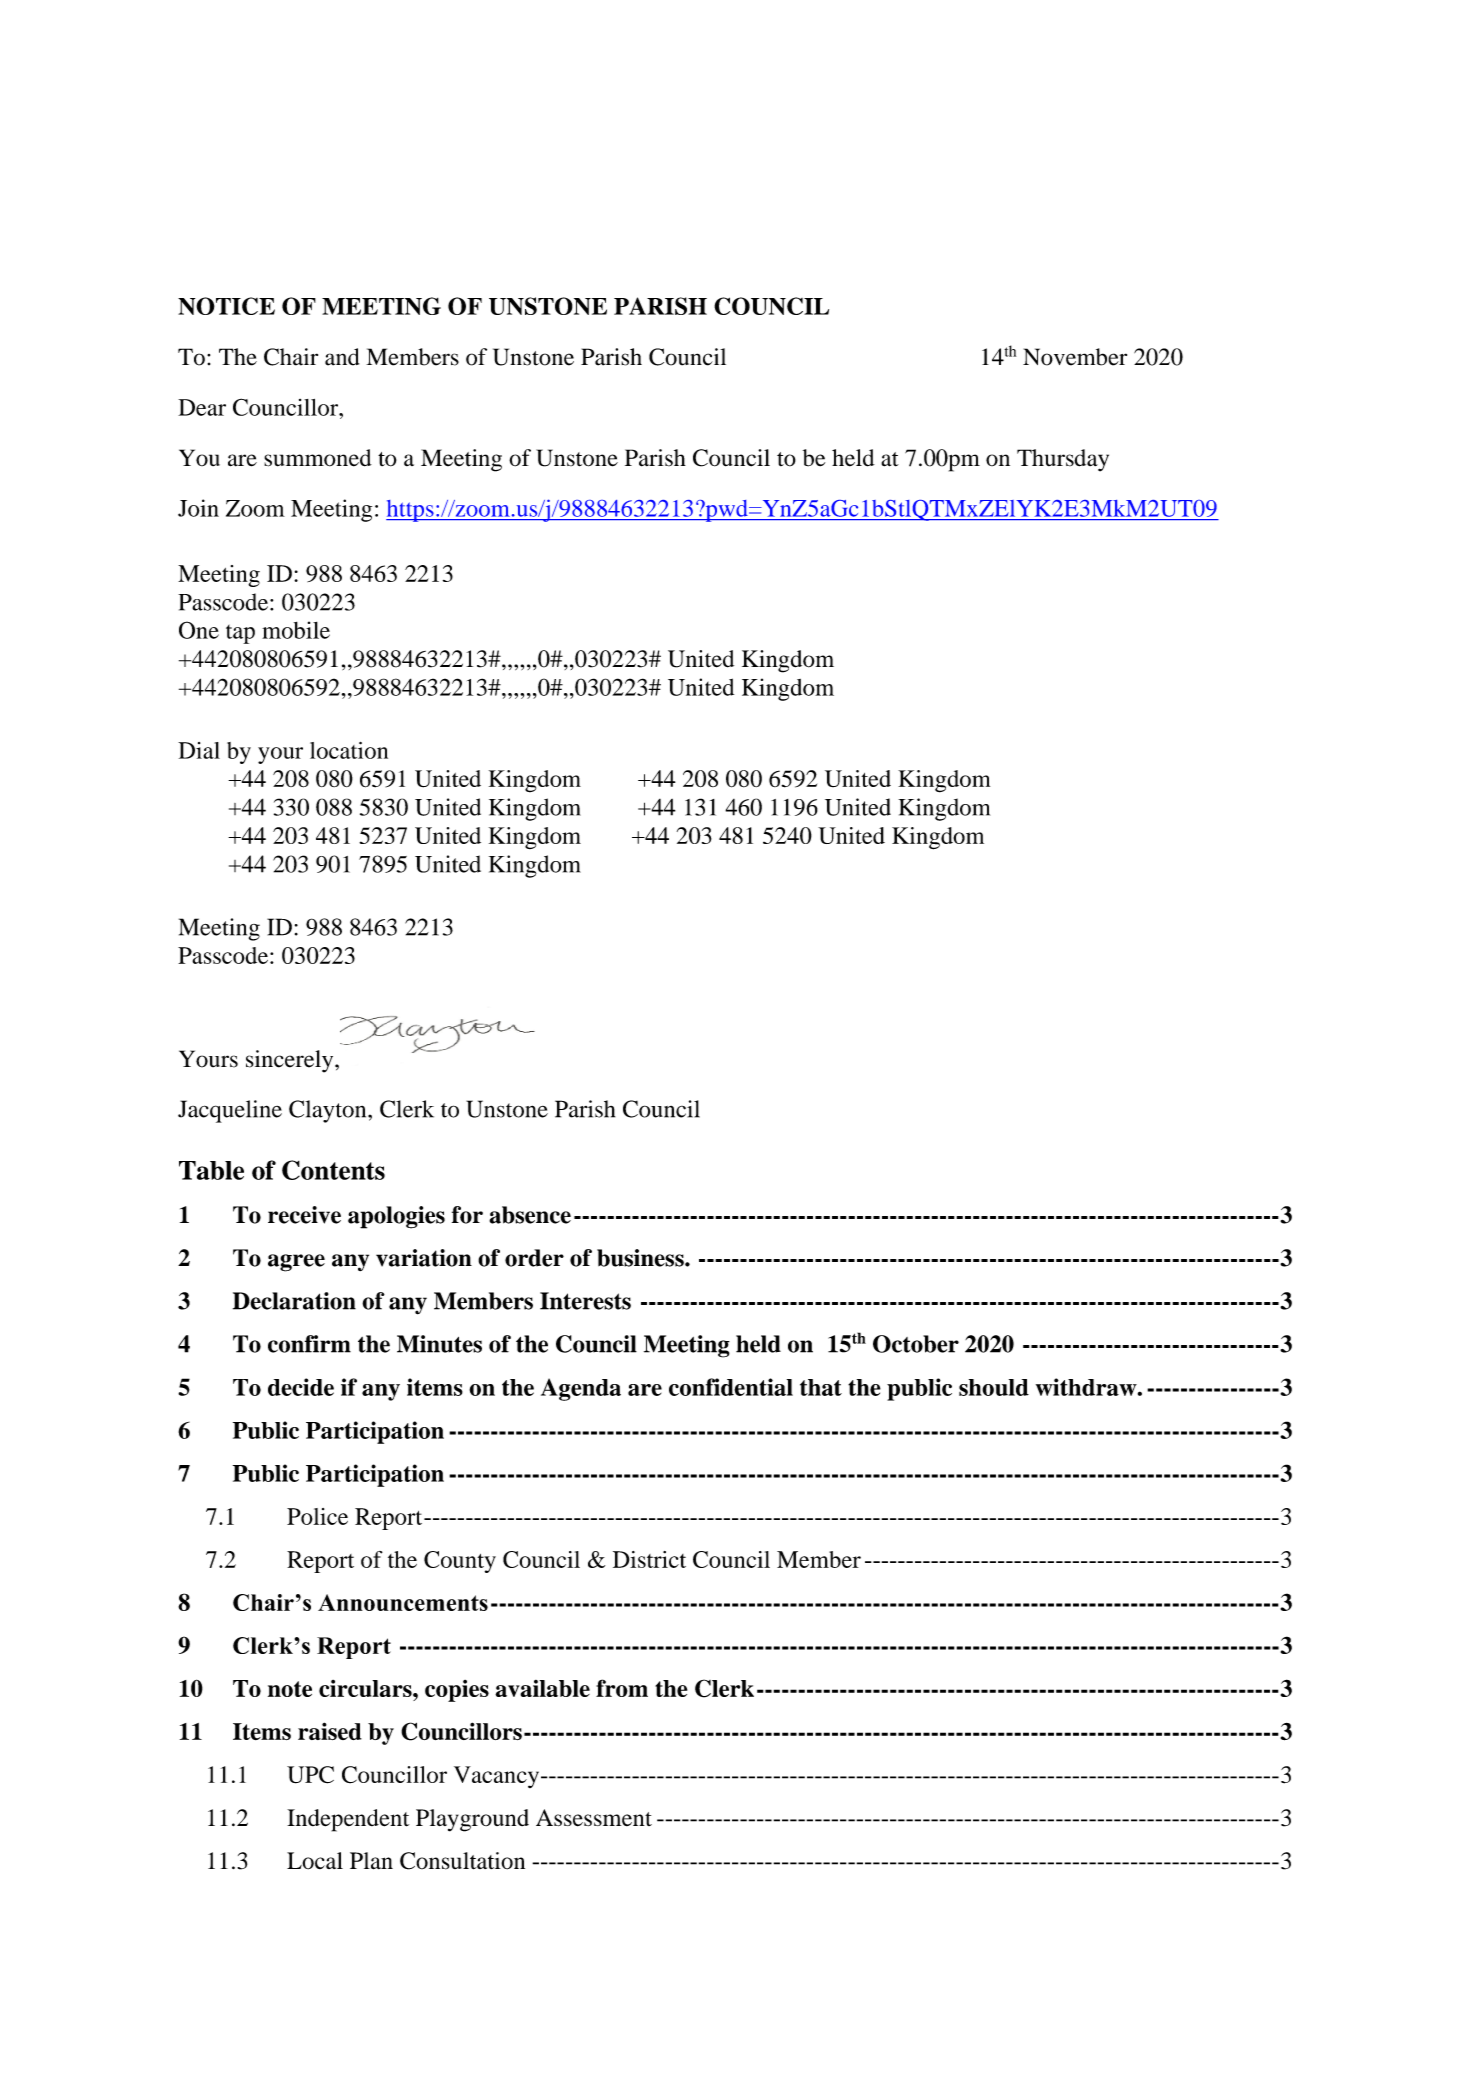 This screenshot has width=1472, height=2082. Describe the element at coordinates (916, 1344) in the screenshot. I see `October` at that location.
